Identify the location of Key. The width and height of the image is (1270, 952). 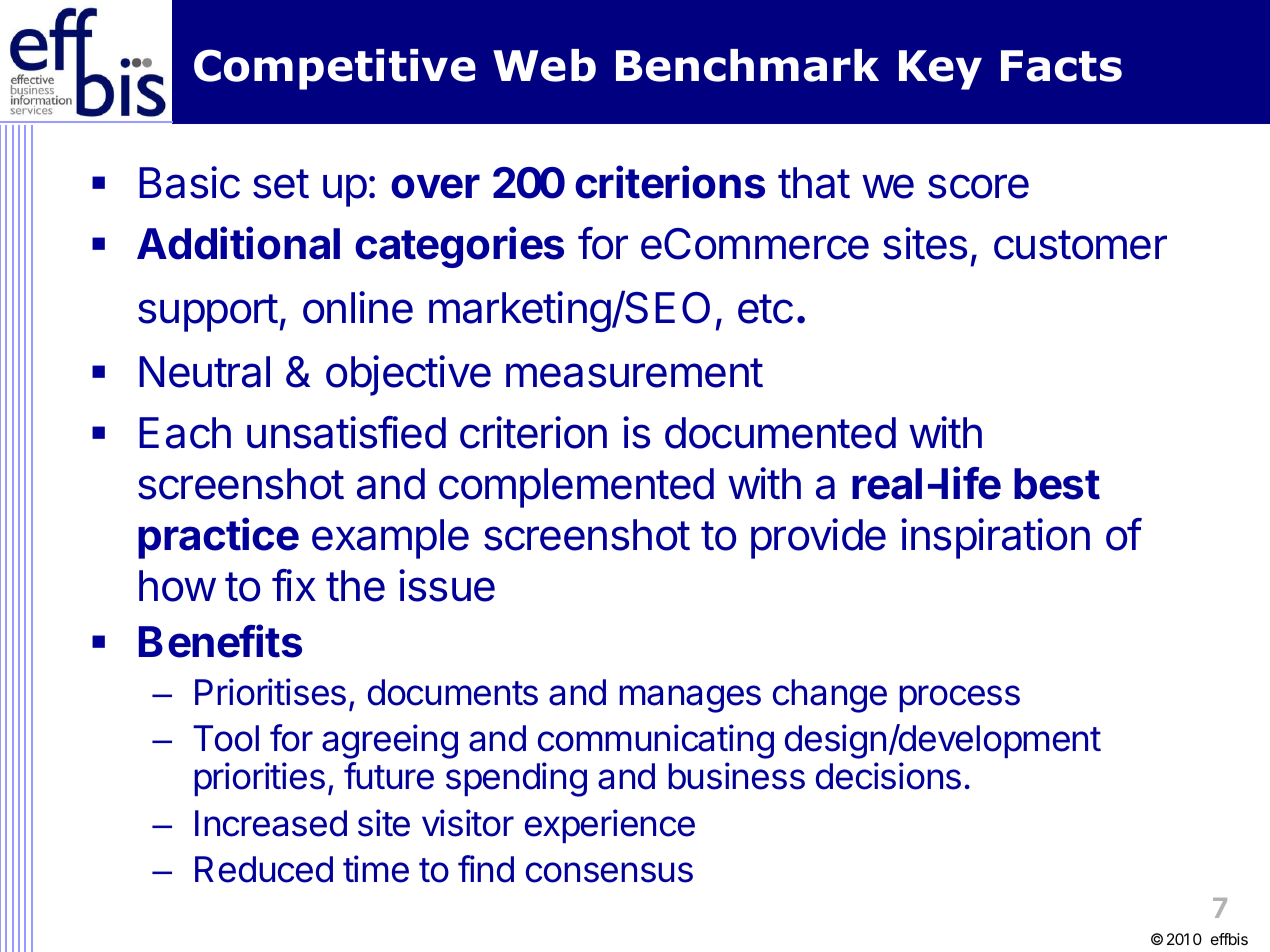
(940, 70).
